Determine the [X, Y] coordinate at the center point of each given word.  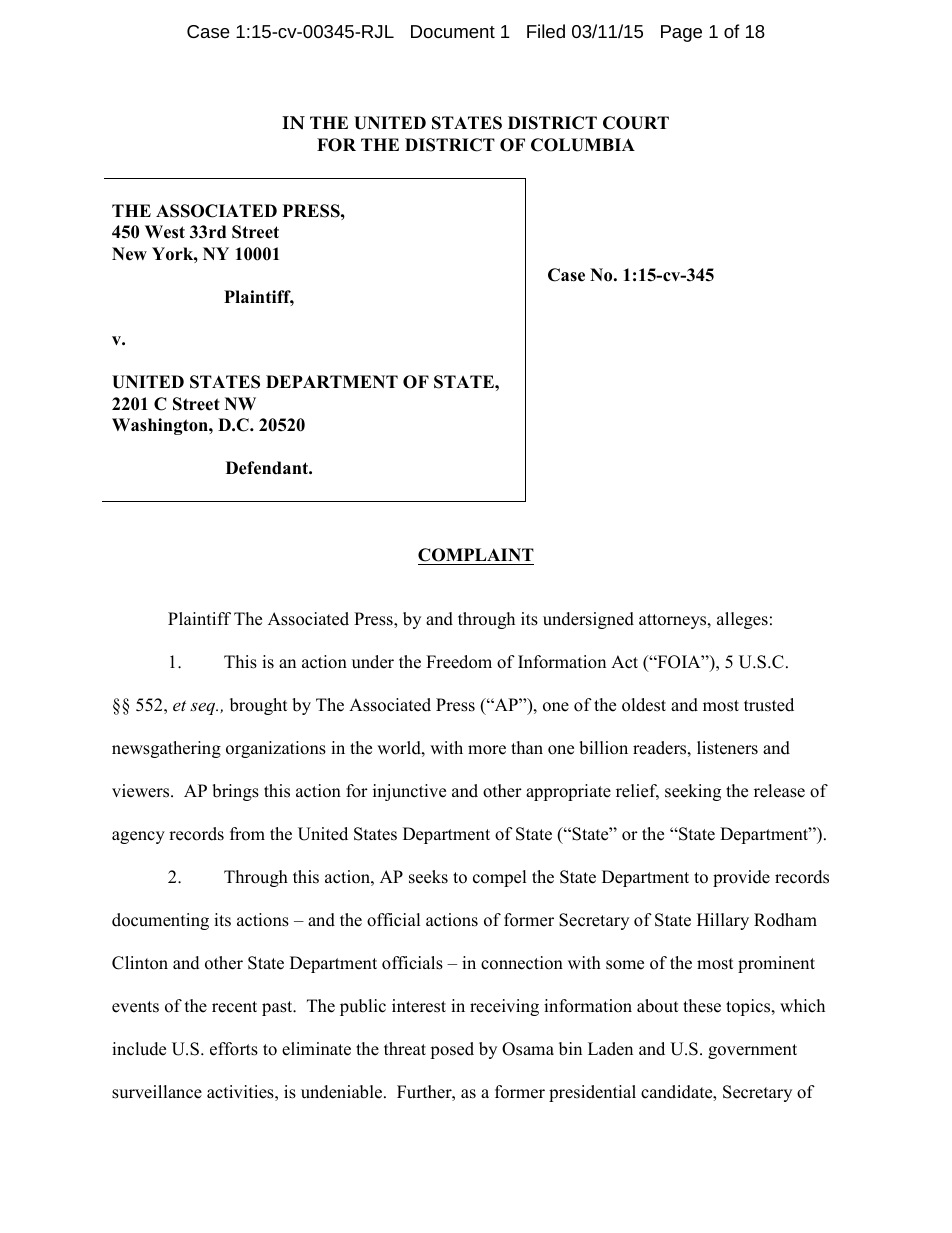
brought [258, 706]
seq [204, 708]
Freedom [459, 662]
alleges [742, 620]
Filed [546, 31]
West [165, 232]
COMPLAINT [476, 555]
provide [741, 878]
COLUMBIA [583, 145]
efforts [234, 1049]
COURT [636, 123]
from [247, 834]
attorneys [674, 621]
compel [499, 878]
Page [681, 33]
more [487, 750]
